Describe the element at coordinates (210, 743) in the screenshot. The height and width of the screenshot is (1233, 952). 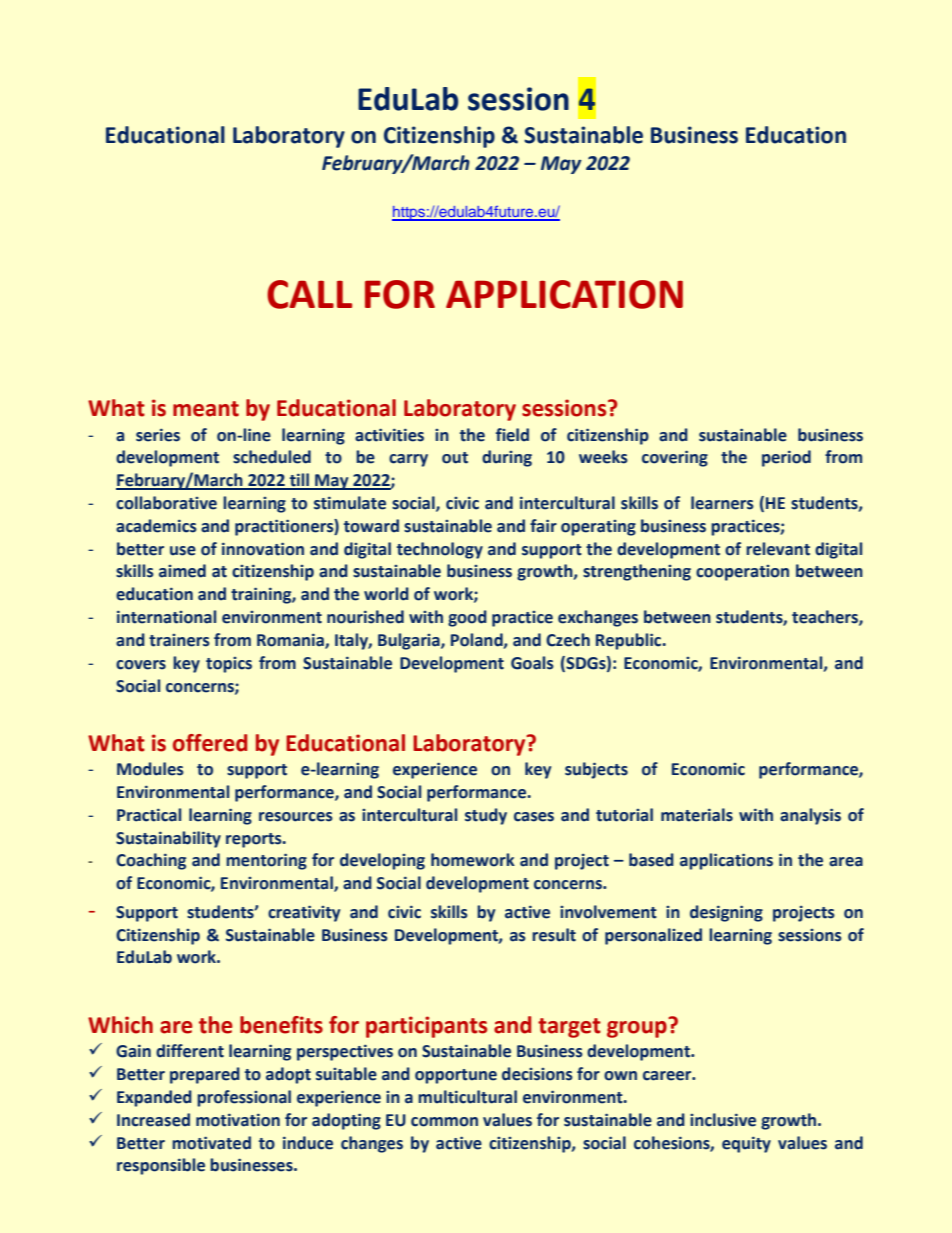
I see `offered` at that location.
